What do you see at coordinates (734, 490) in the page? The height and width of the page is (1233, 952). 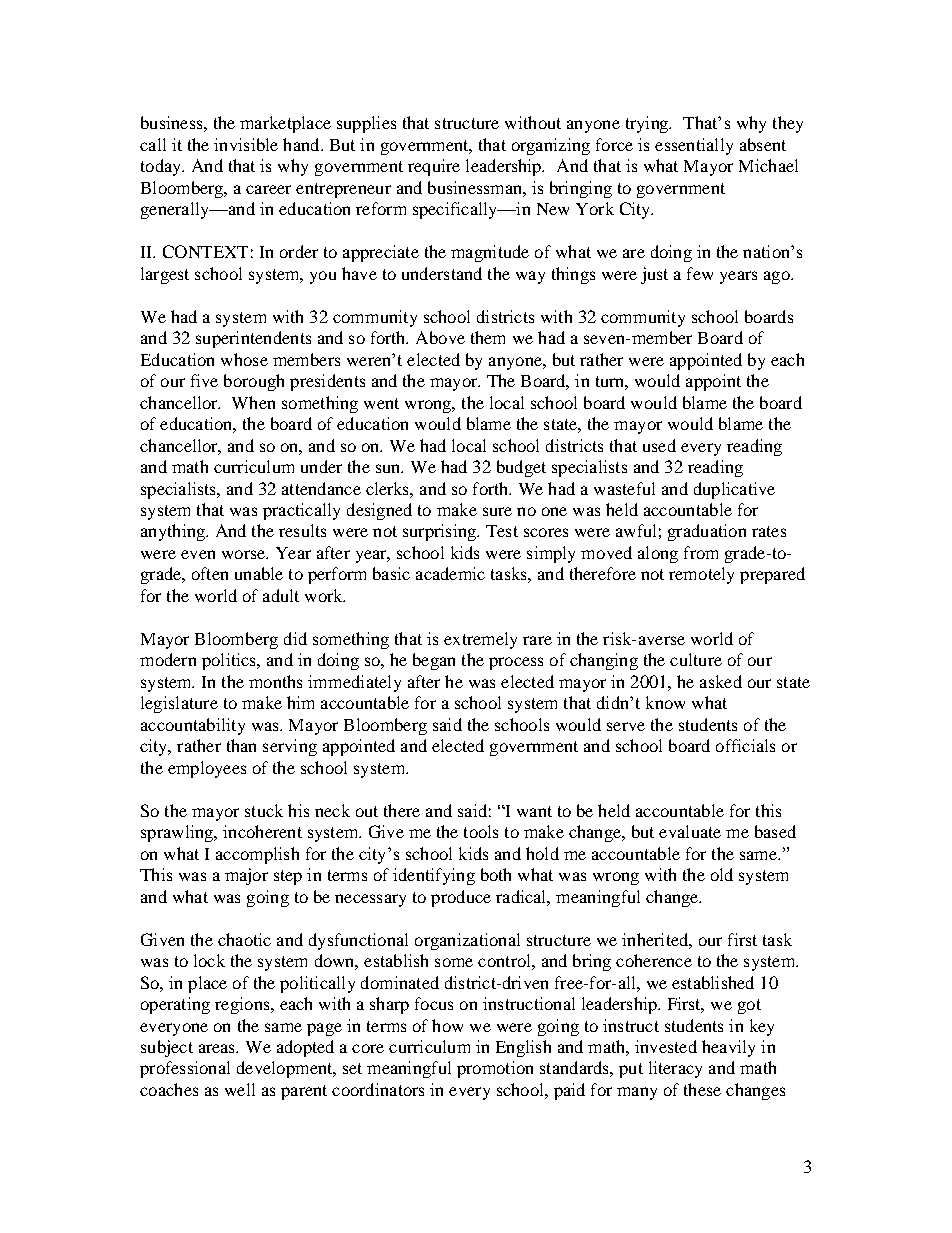 I see `duplicative` at bounding box center [734, 490].
